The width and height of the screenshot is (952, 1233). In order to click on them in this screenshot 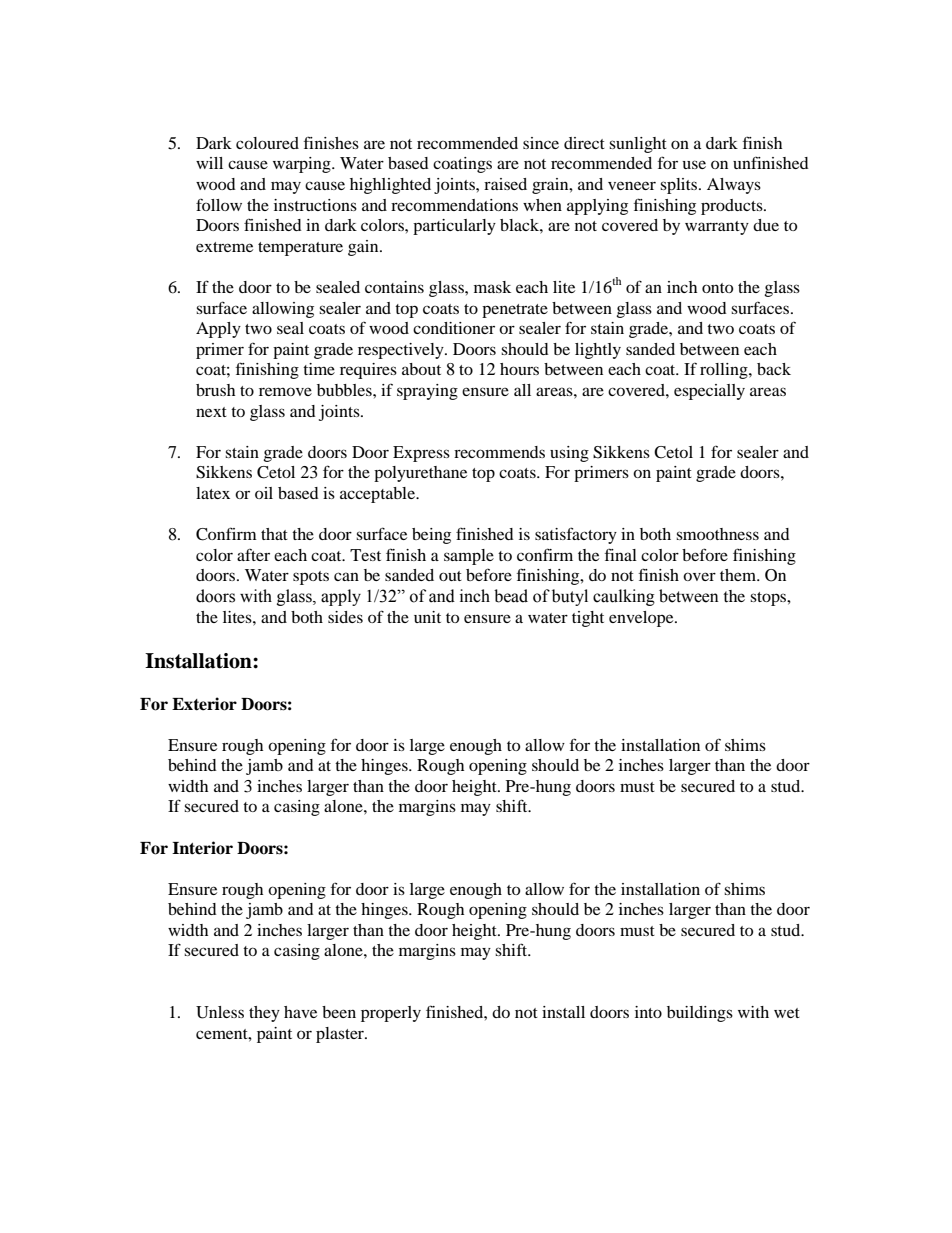, I will do `click(739, 575)`.
